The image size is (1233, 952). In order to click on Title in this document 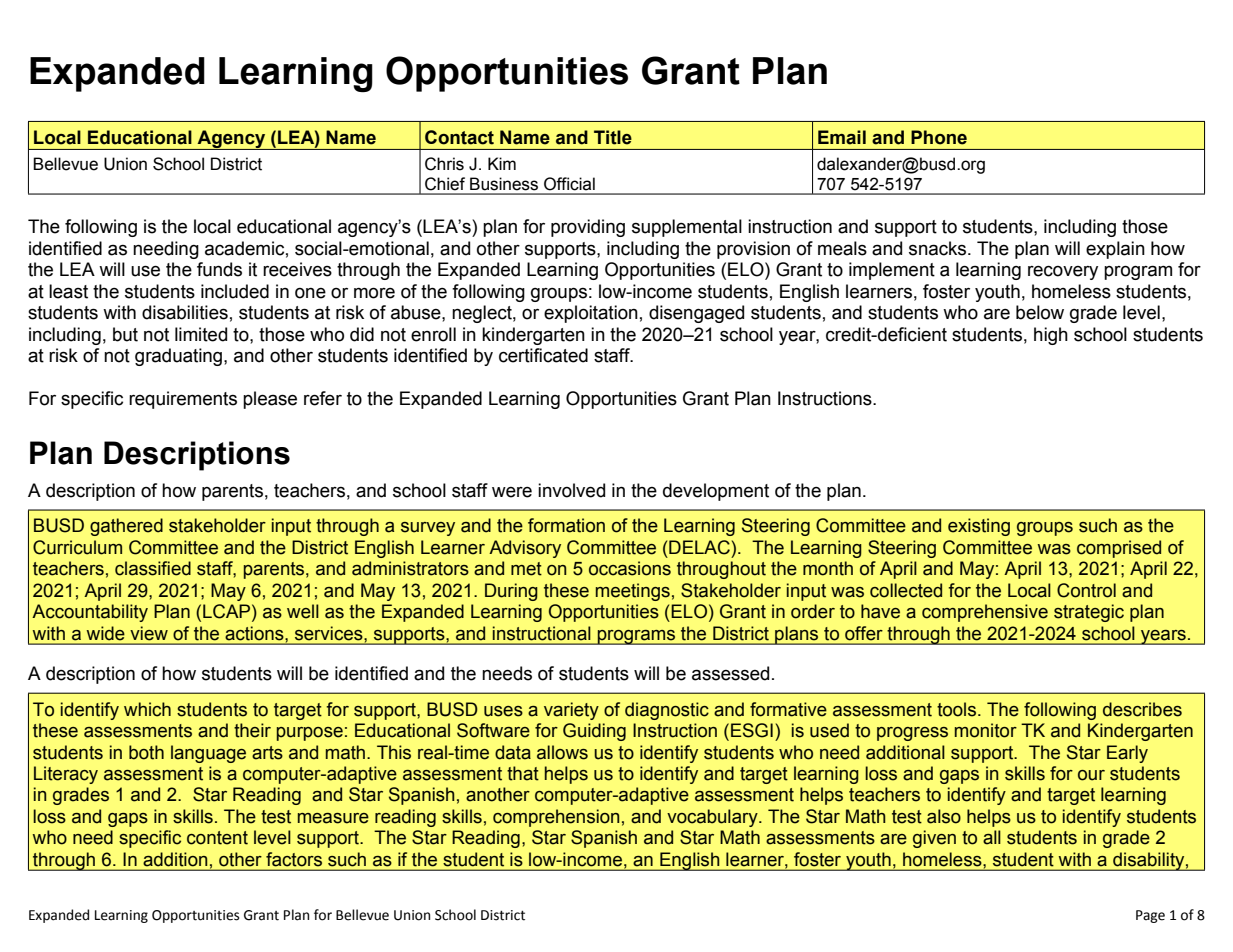, I will do `click(613, 137)`.
